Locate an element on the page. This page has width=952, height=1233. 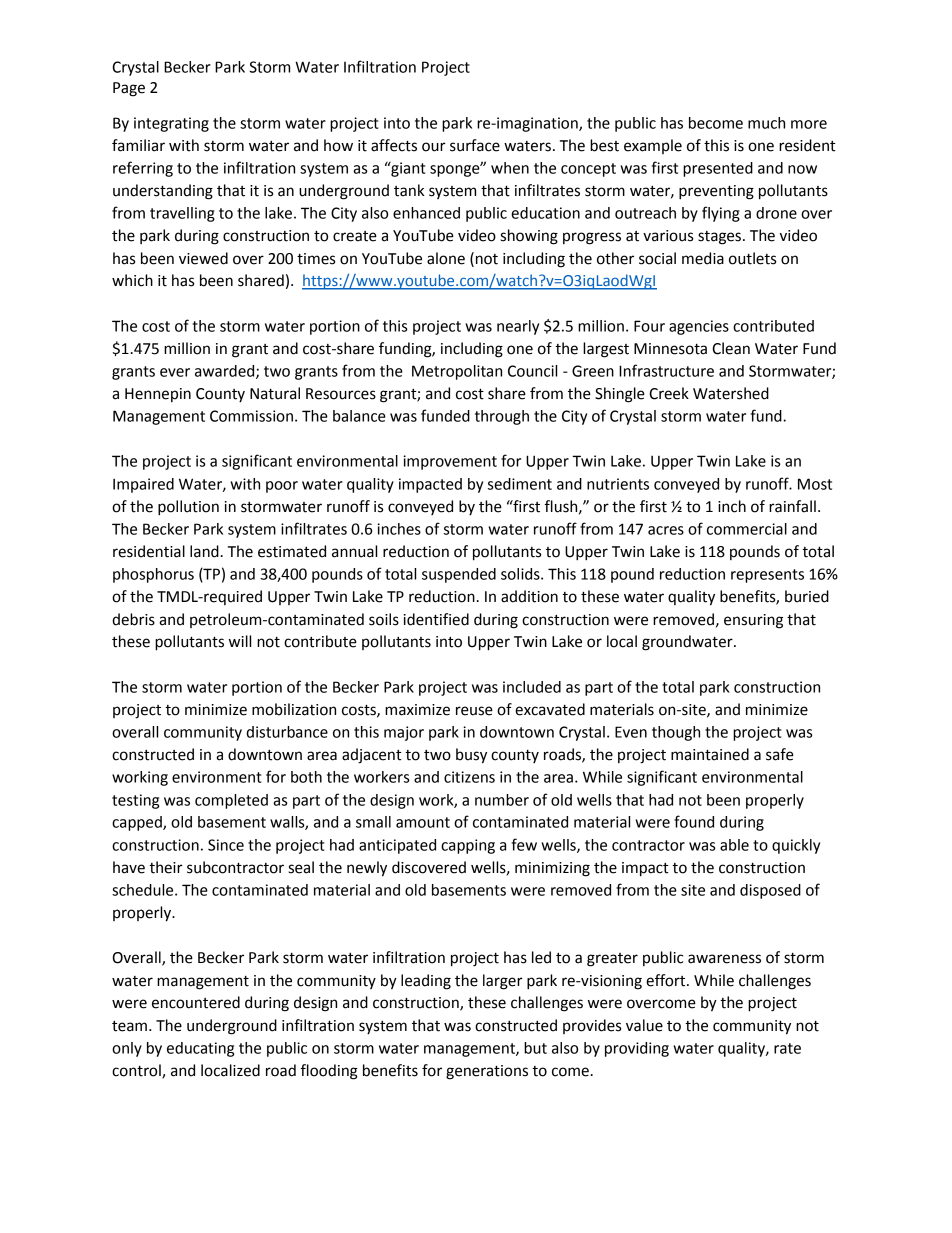
number is located at coordinates (502, 800).
